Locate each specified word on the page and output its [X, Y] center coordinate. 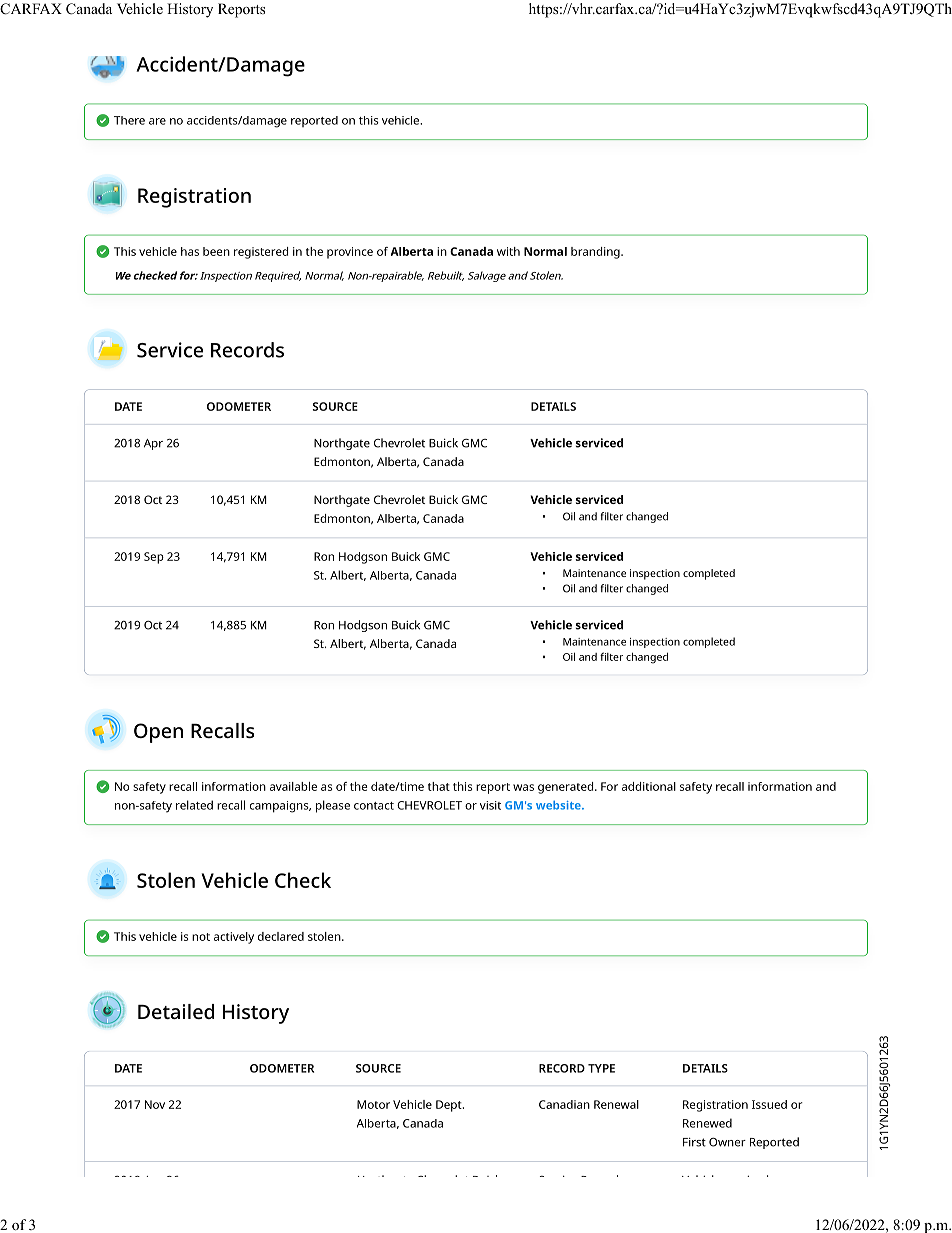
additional [649, 786]
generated [565, 788]
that [439, 786]
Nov [155, 1104]
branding [595, 253]
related [194, 805]
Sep [154, 558]
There [129, 120]
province [350, 253]
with [508, 251]
